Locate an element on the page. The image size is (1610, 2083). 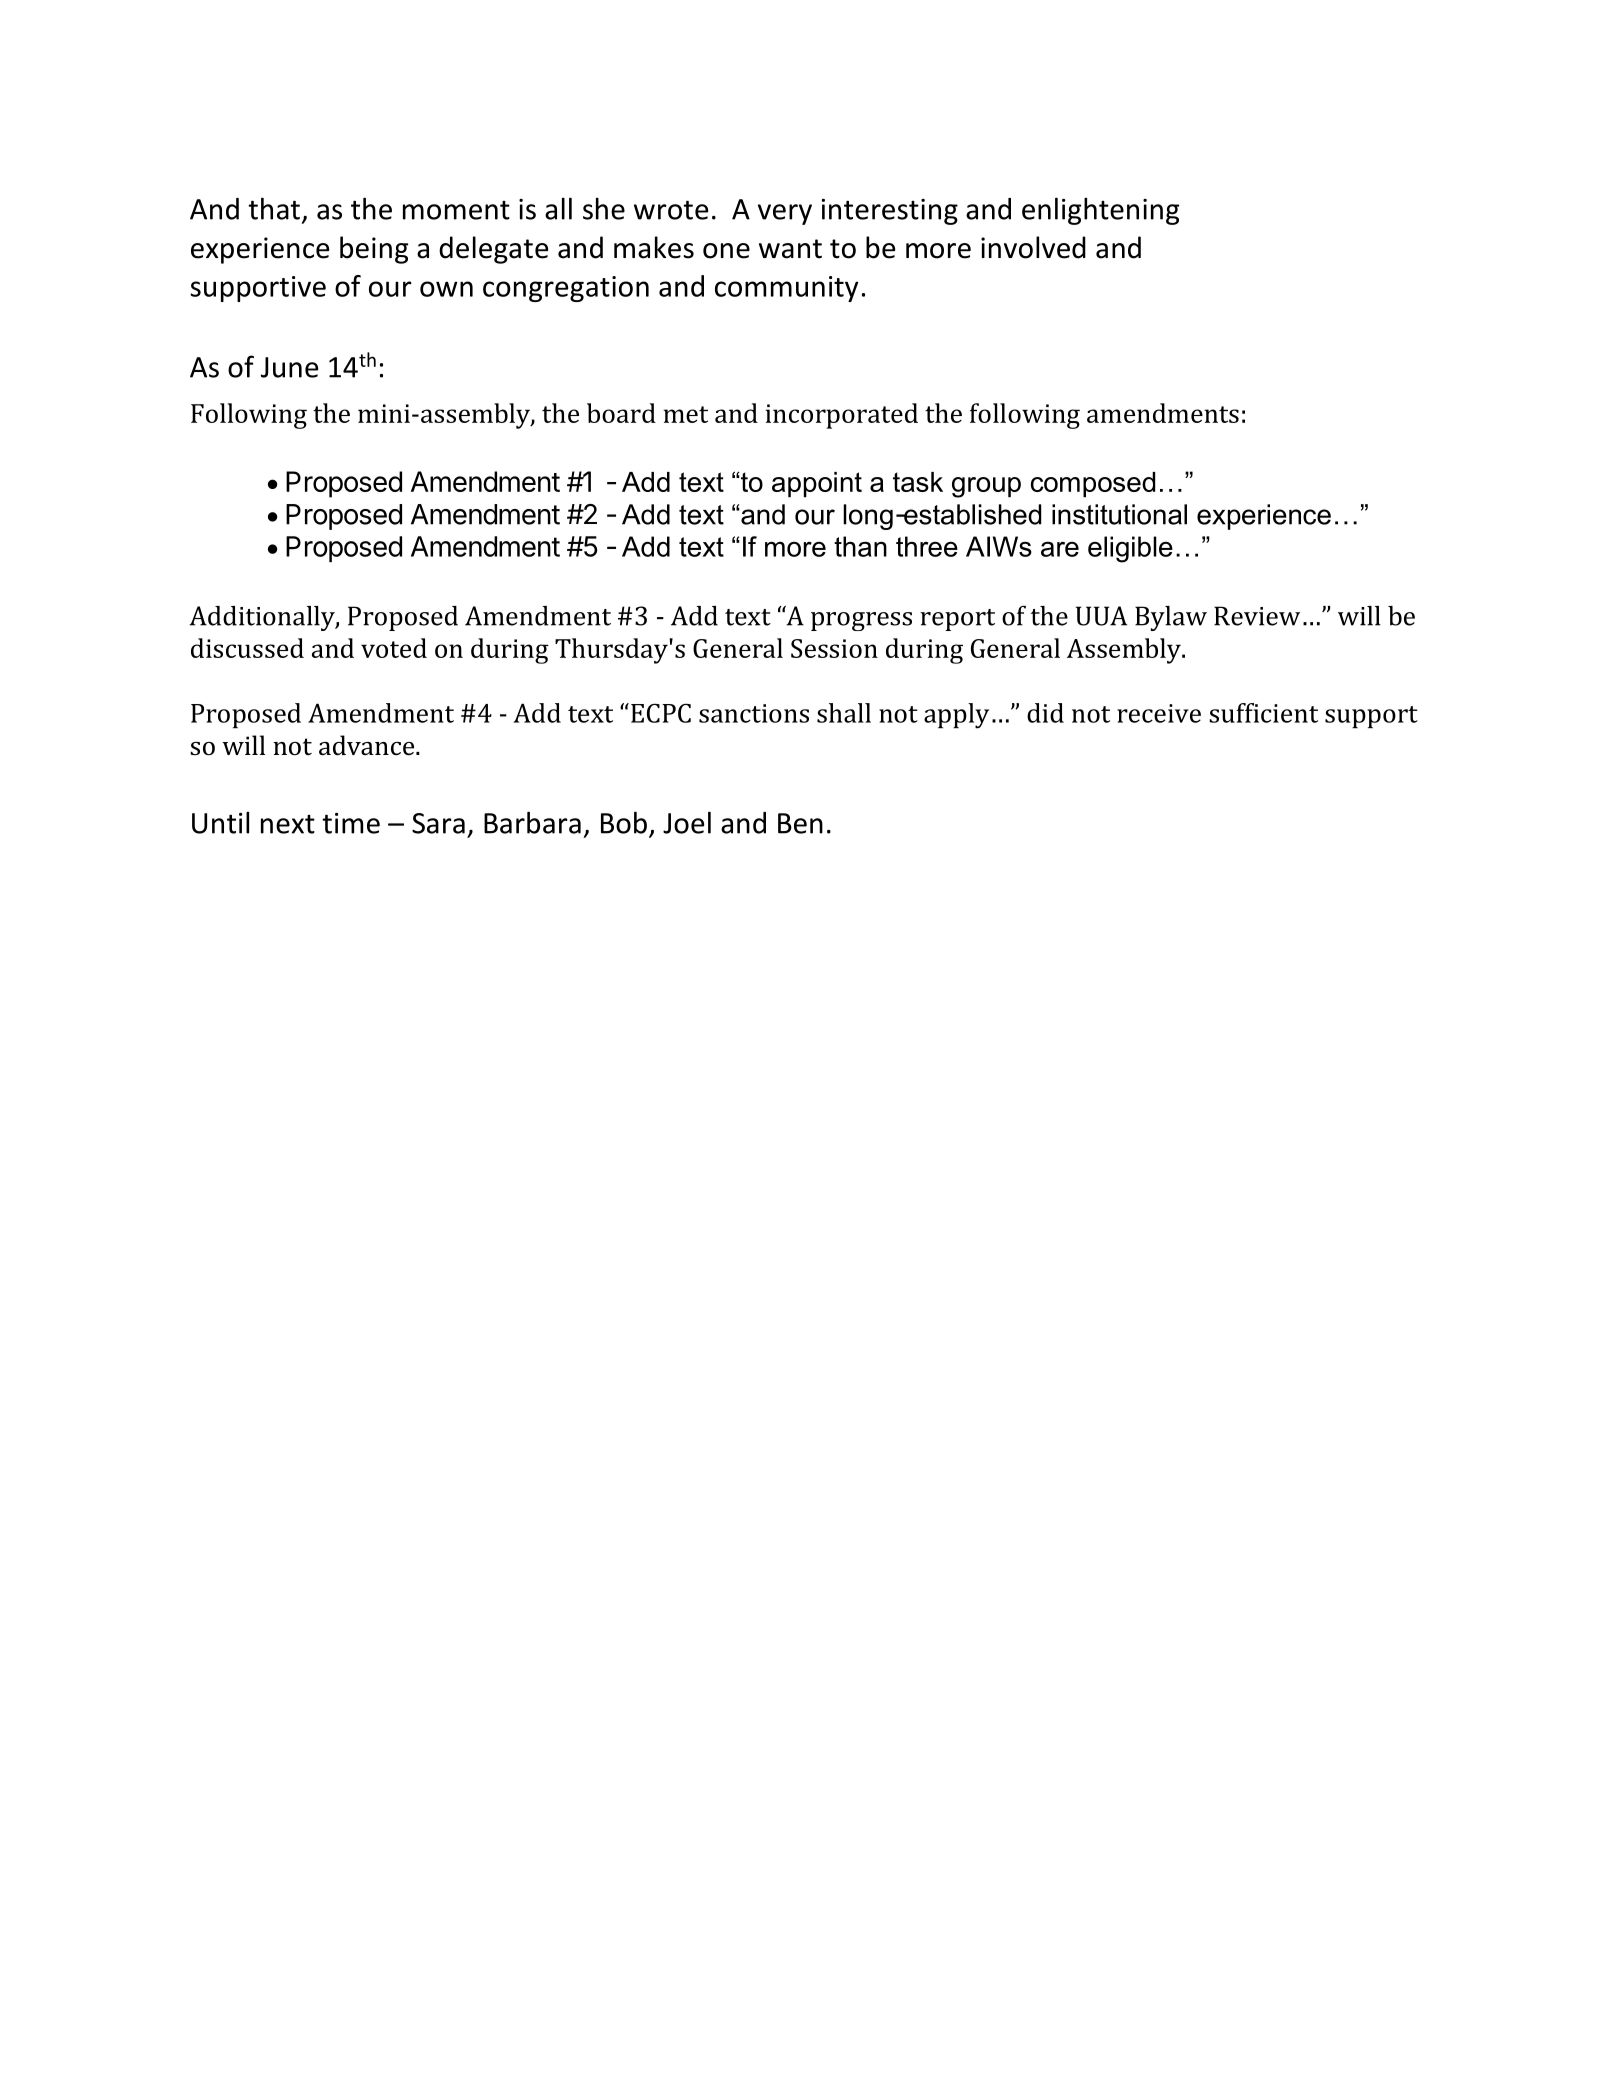
very is located at coordinates (785, 214).
